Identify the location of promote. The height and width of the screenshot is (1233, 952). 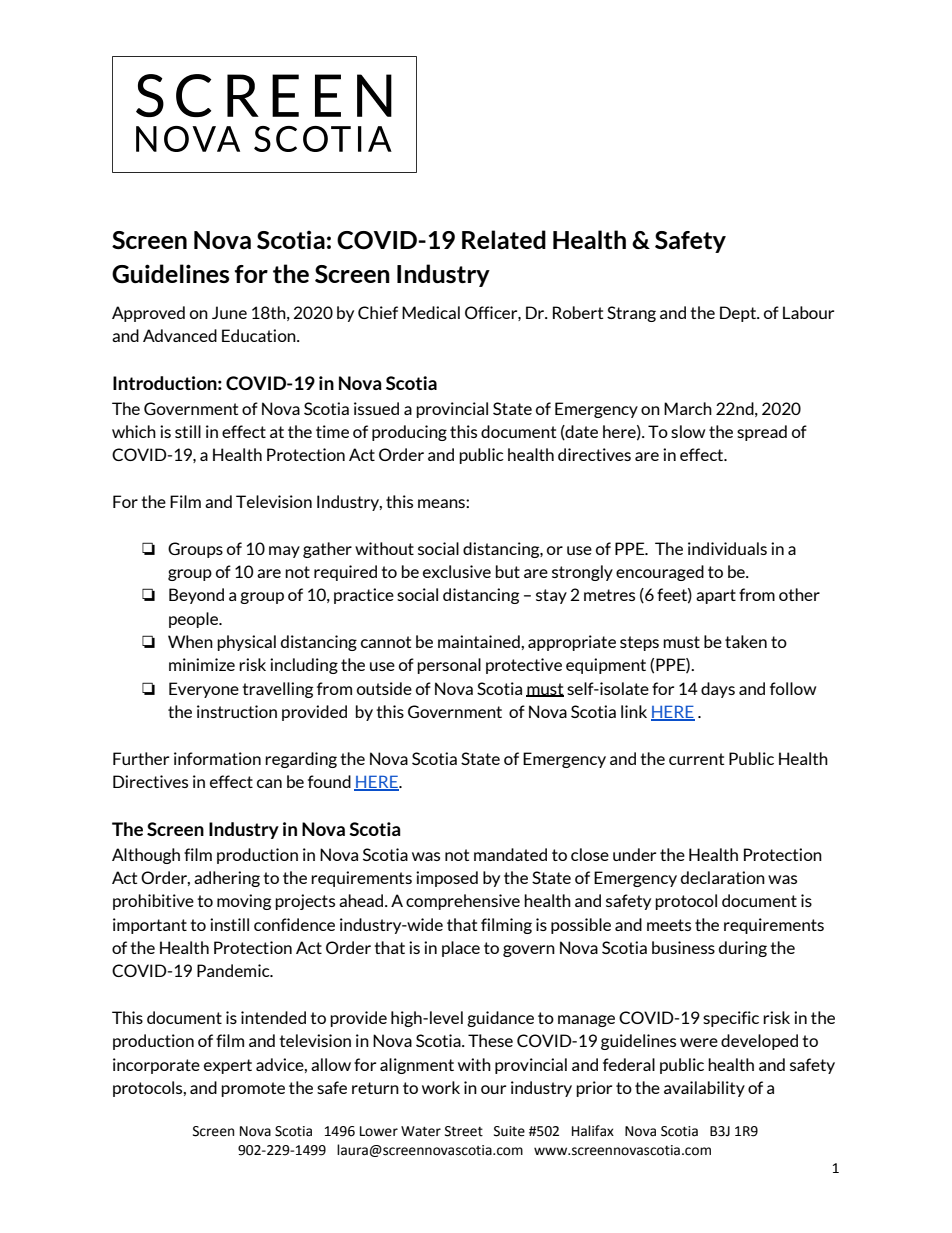
(253, 1089).
